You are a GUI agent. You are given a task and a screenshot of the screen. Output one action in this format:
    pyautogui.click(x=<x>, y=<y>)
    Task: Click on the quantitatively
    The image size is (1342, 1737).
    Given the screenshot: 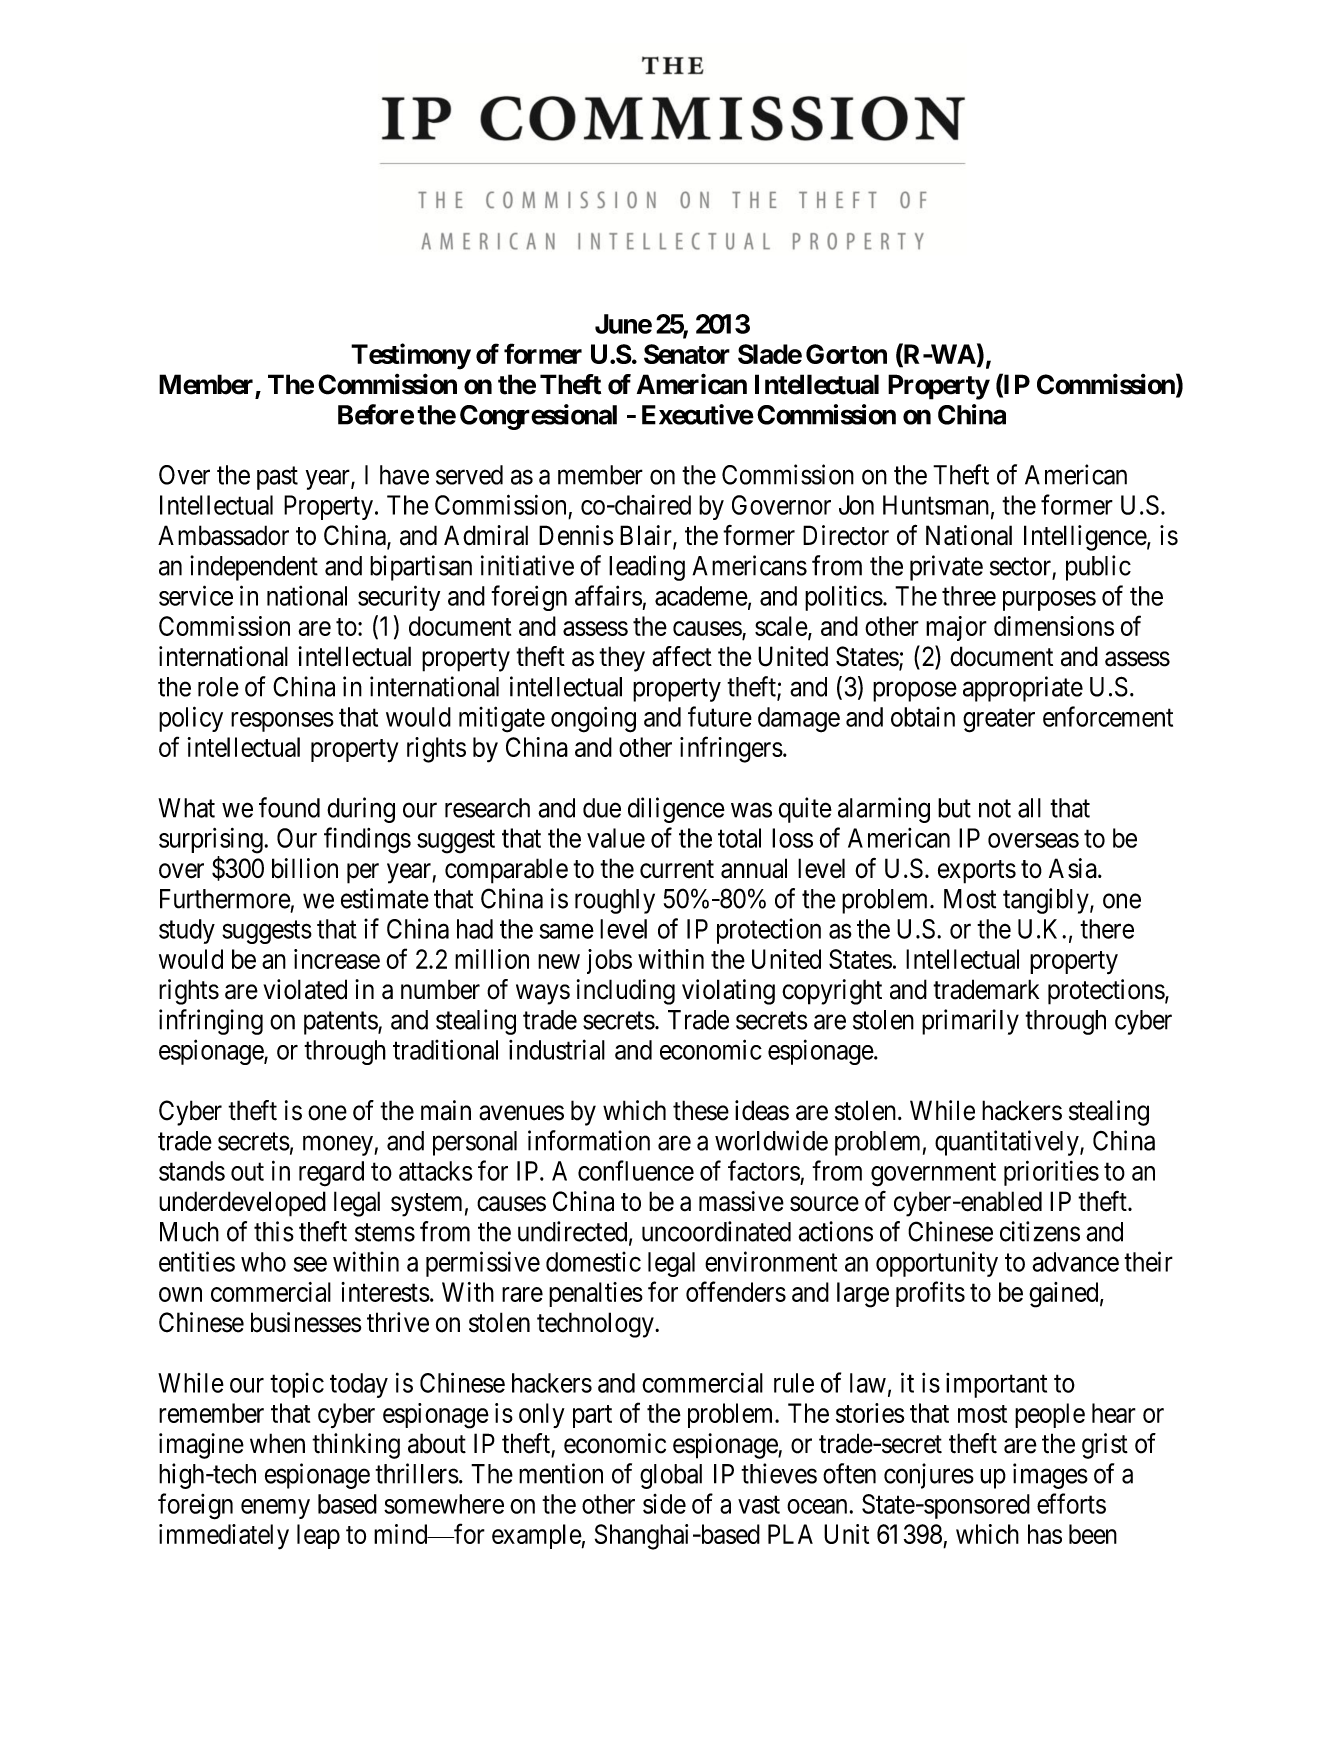 What is the action you would take?
    pyautogui.click(x=1008, y=1143)
